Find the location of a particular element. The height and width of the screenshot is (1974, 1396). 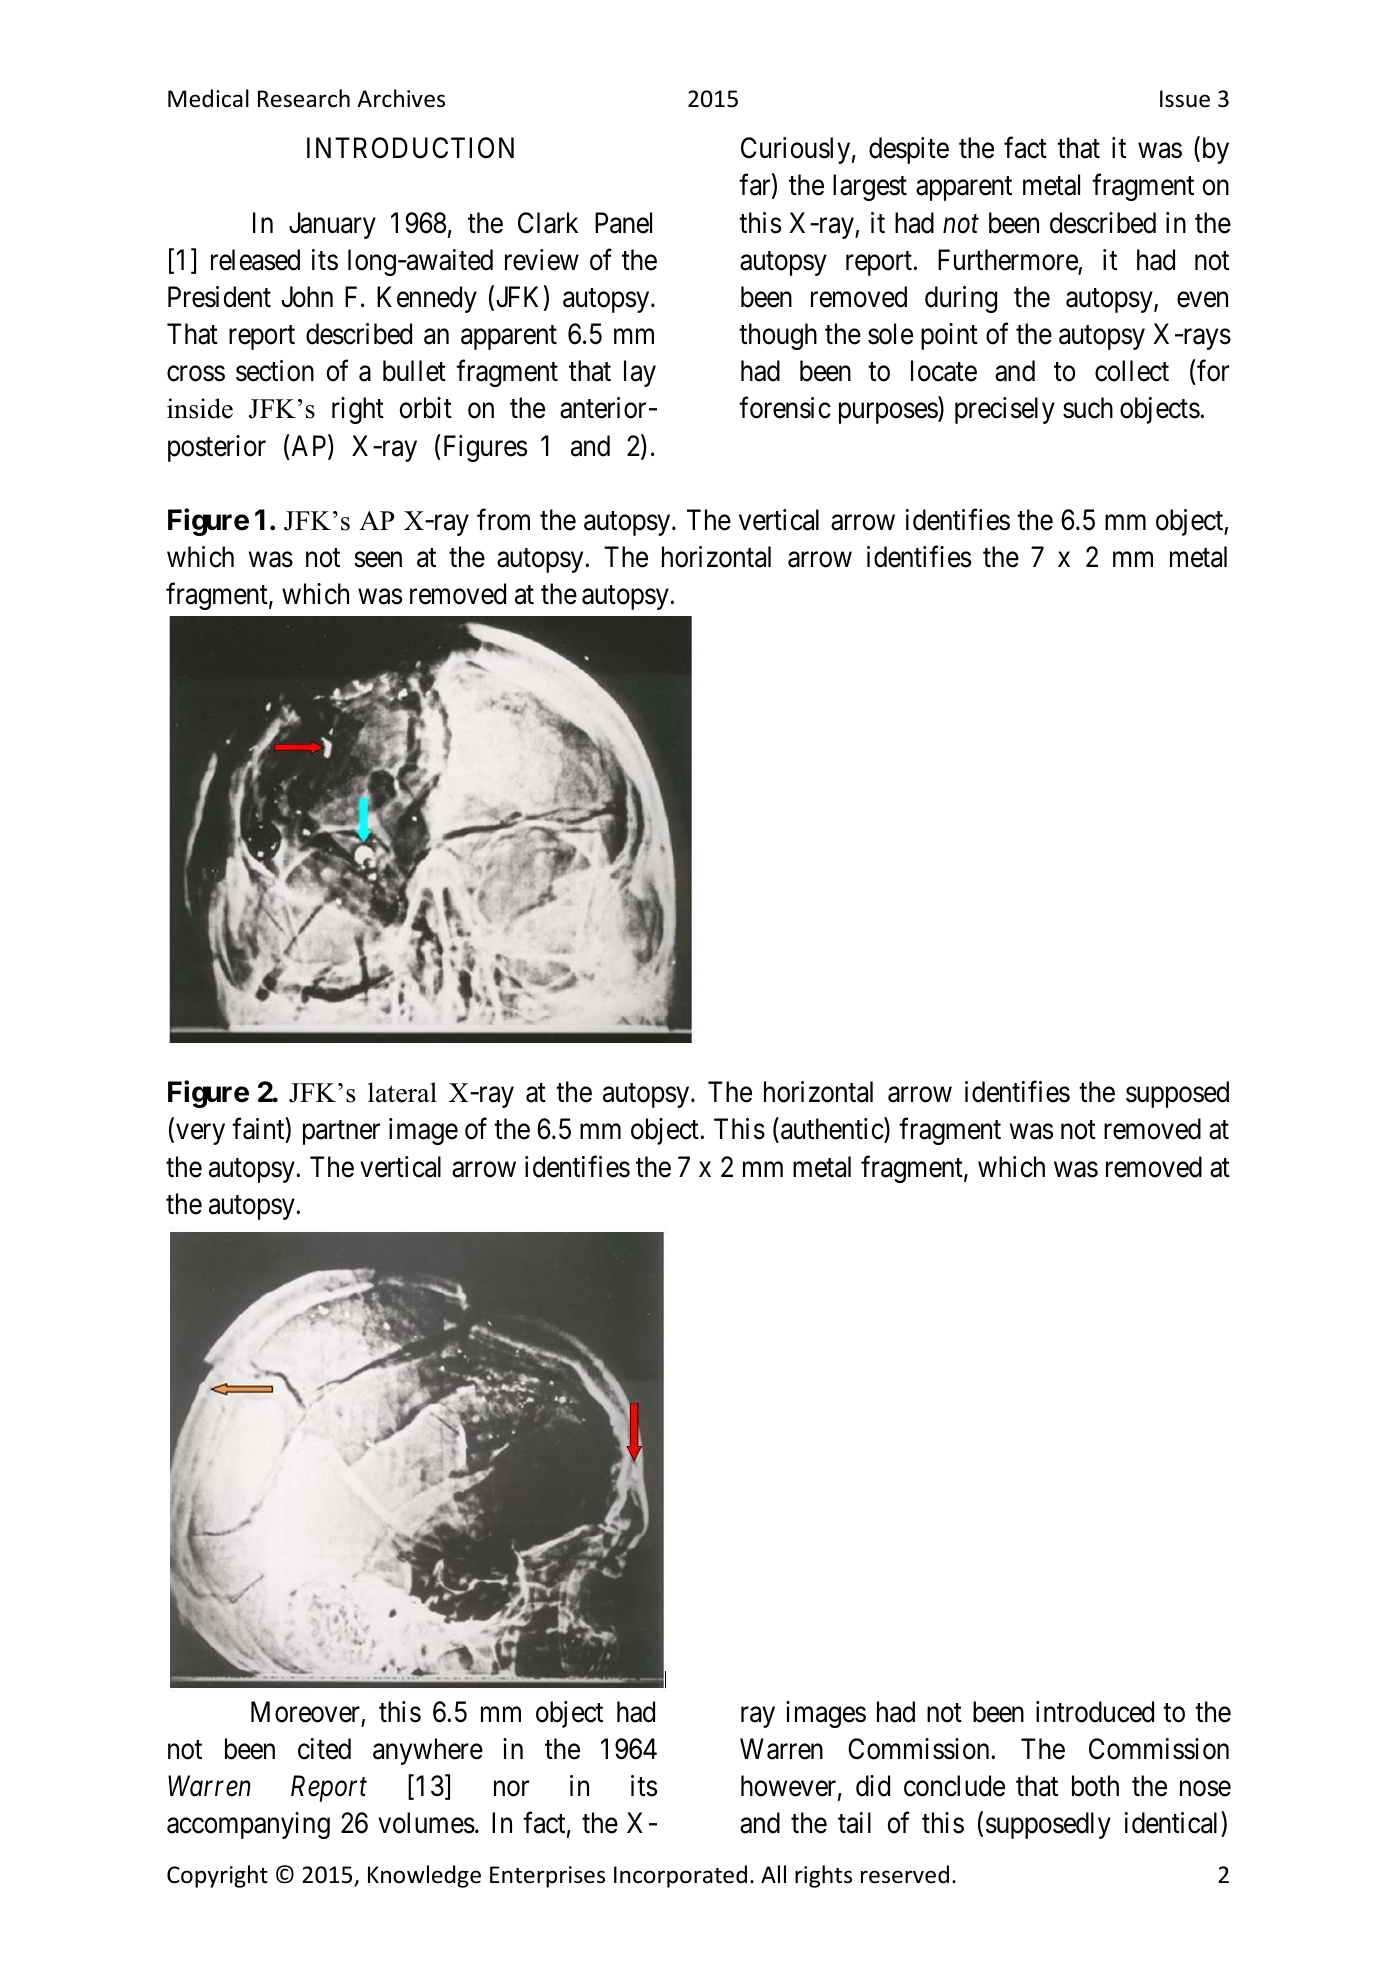

Research is located at coordinates (304, 98).
